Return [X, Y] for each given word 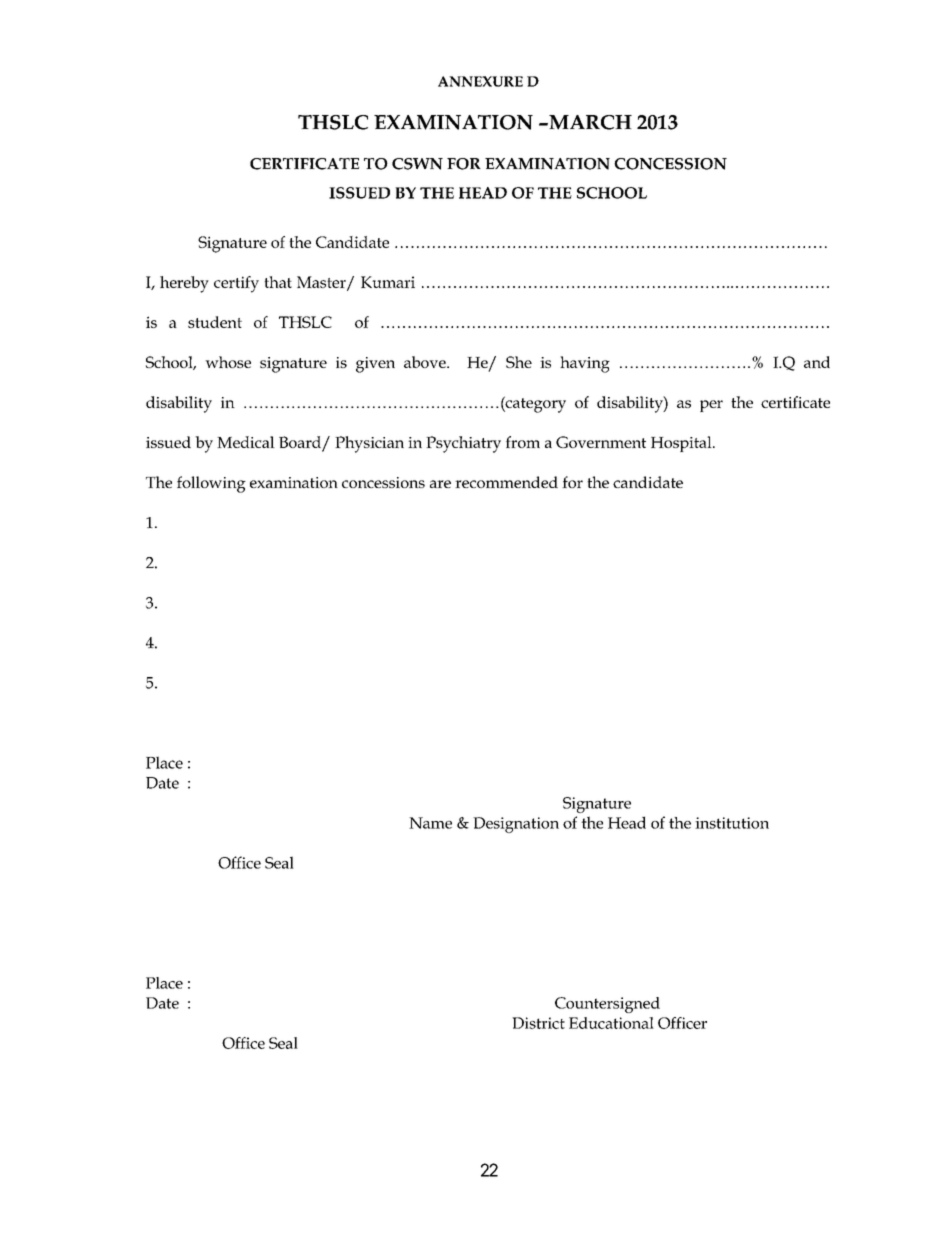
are [440, 484]
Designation [516, 825]
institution [732, 823]
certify [236, 284]
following [211, 484]
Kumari [388, 282]
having [585, 364]
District [538, 1023]
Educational [611, 1023]
